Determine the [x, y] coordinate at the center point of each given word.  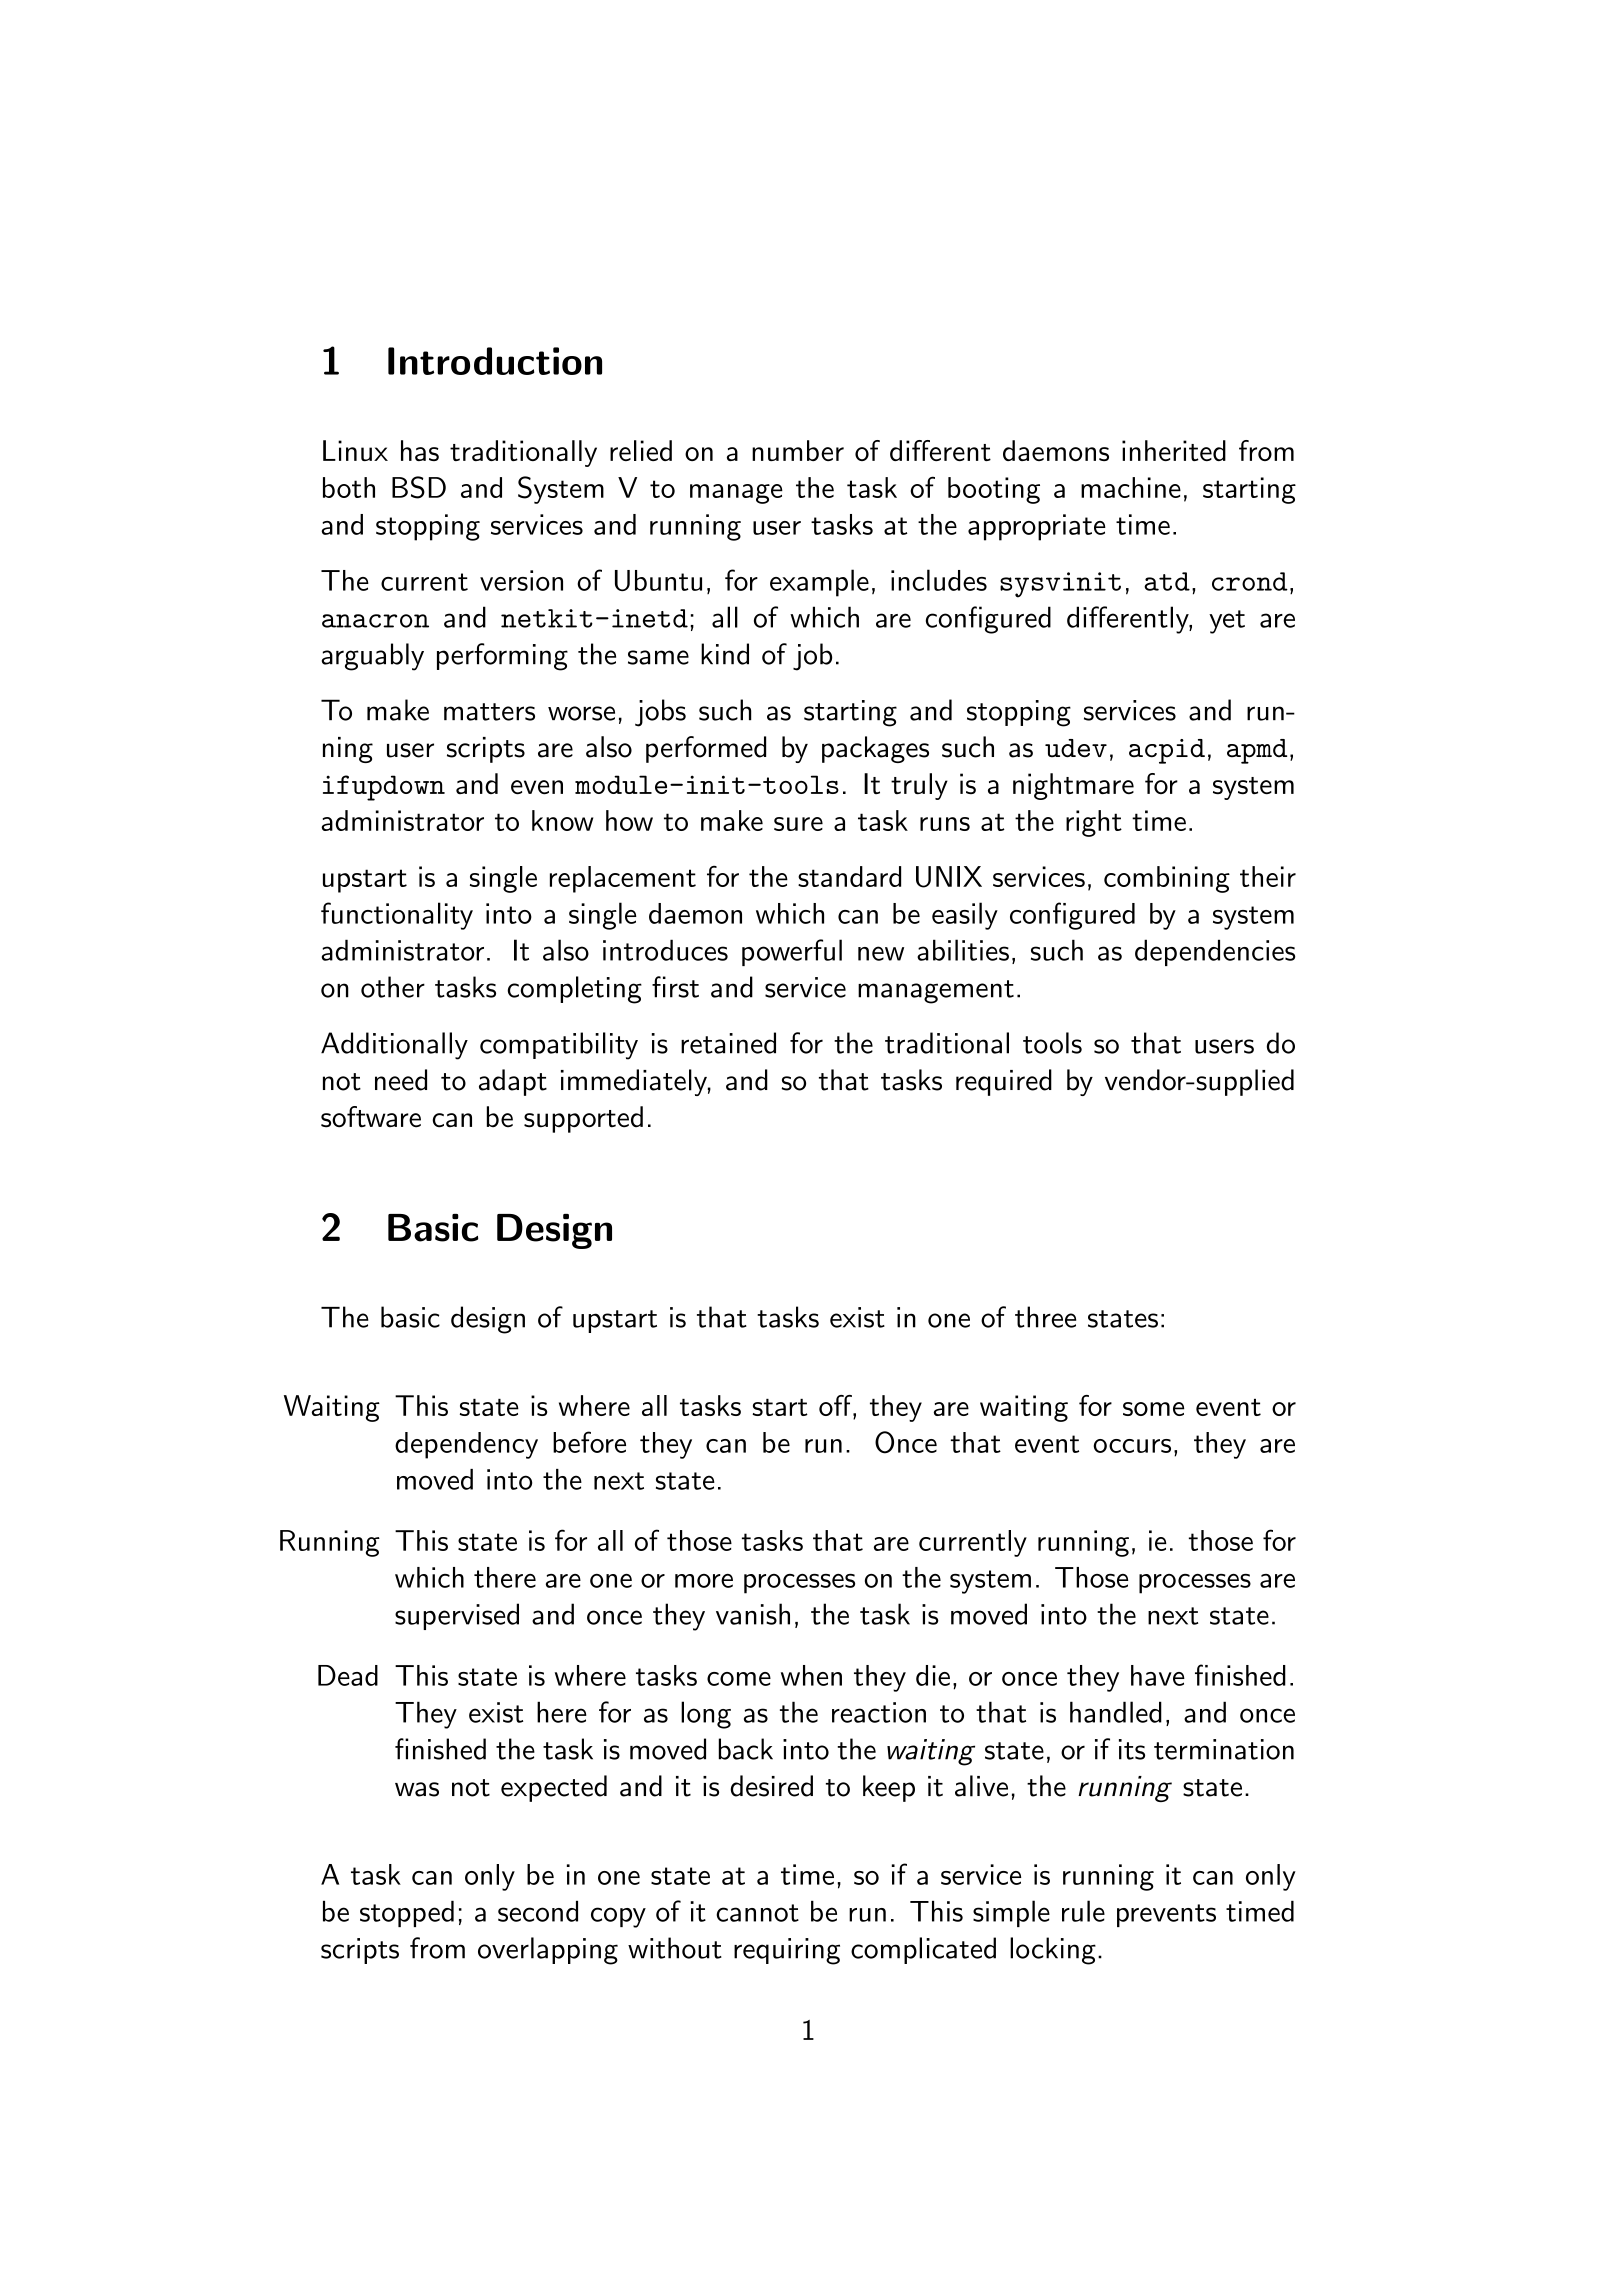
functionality [397, 916]
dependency [466, 1445]
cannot [757, 1913]
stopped [407, 1914]
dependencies [1215, 952]
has [420, 450]
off [836, 1407]
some [1153, 1409]
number [798, 450]
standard [849, 876]
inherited [1174, 450]
